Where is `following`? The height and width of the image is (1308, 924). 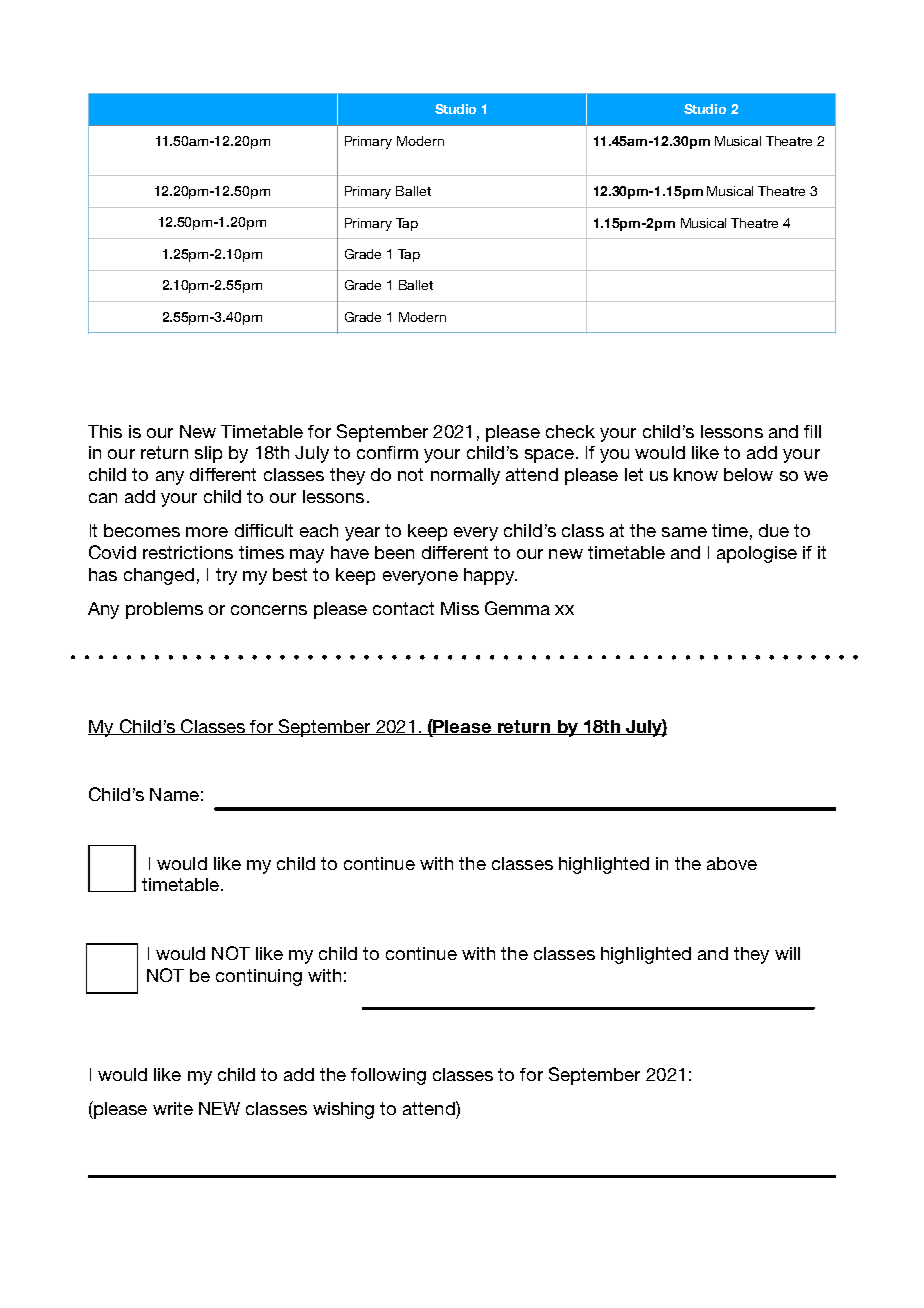
following is located at coordinates (388, 1076).
